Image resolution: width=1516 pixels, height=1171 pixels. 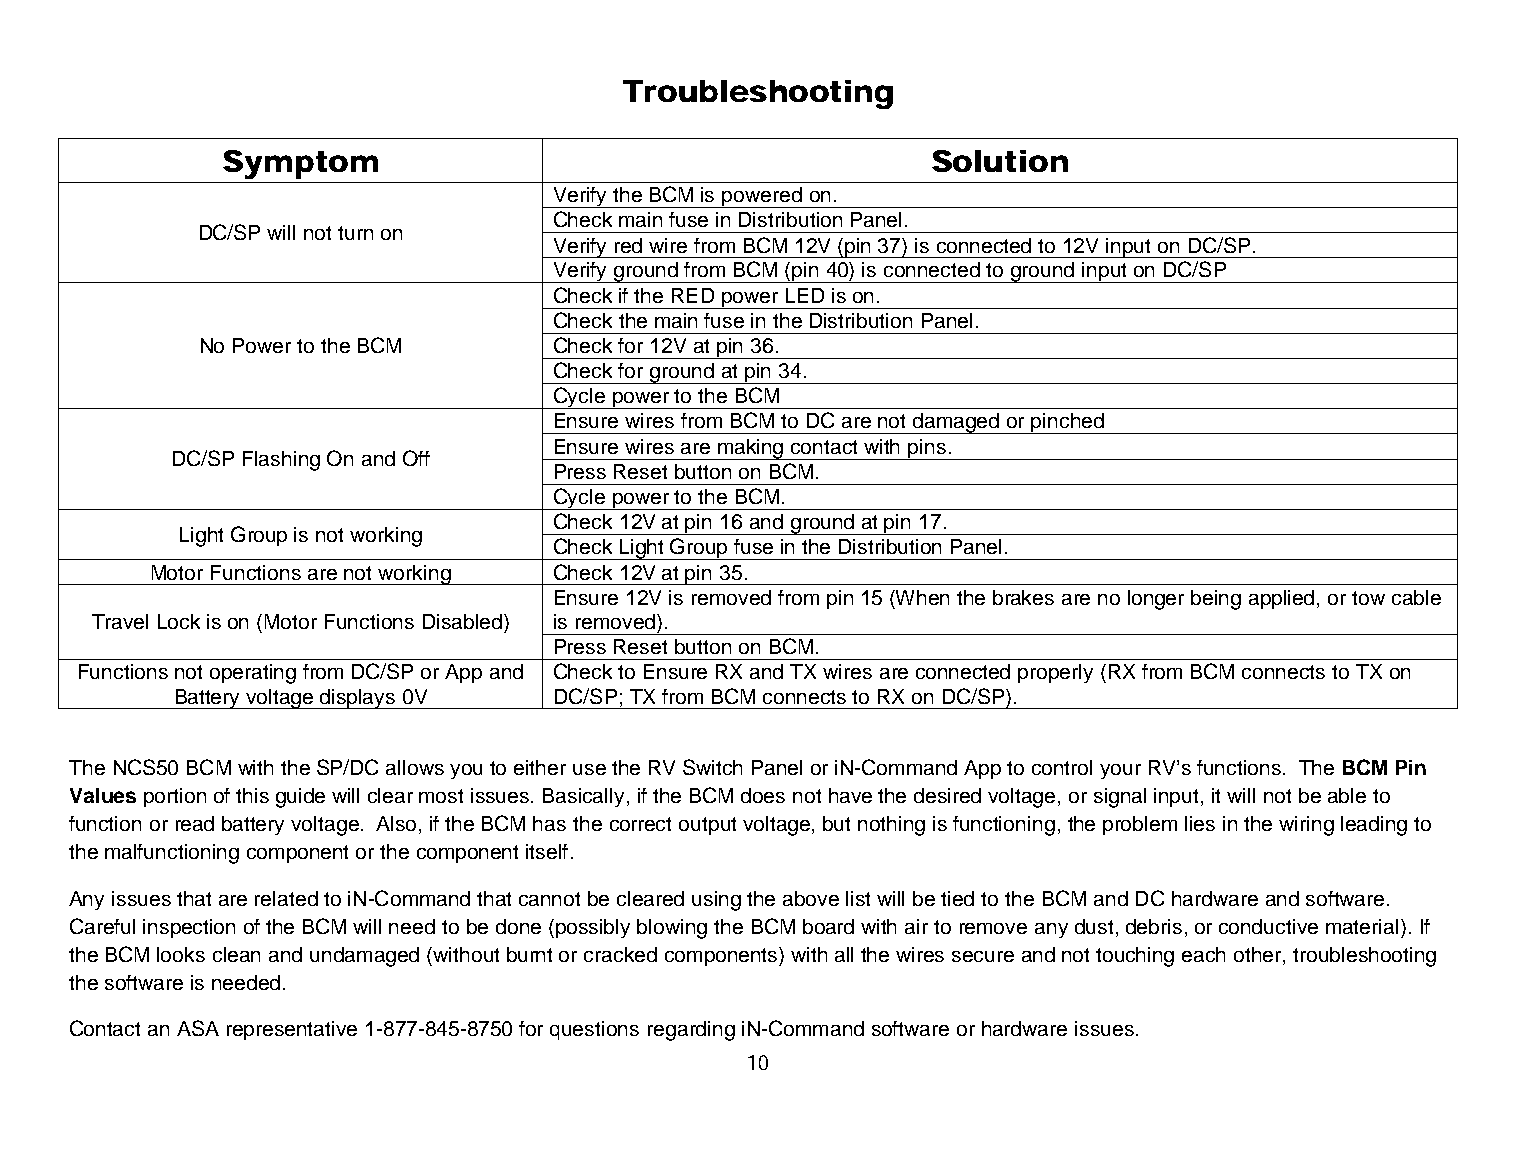 I want to click on pinched, so click(x=1067, y=423).
